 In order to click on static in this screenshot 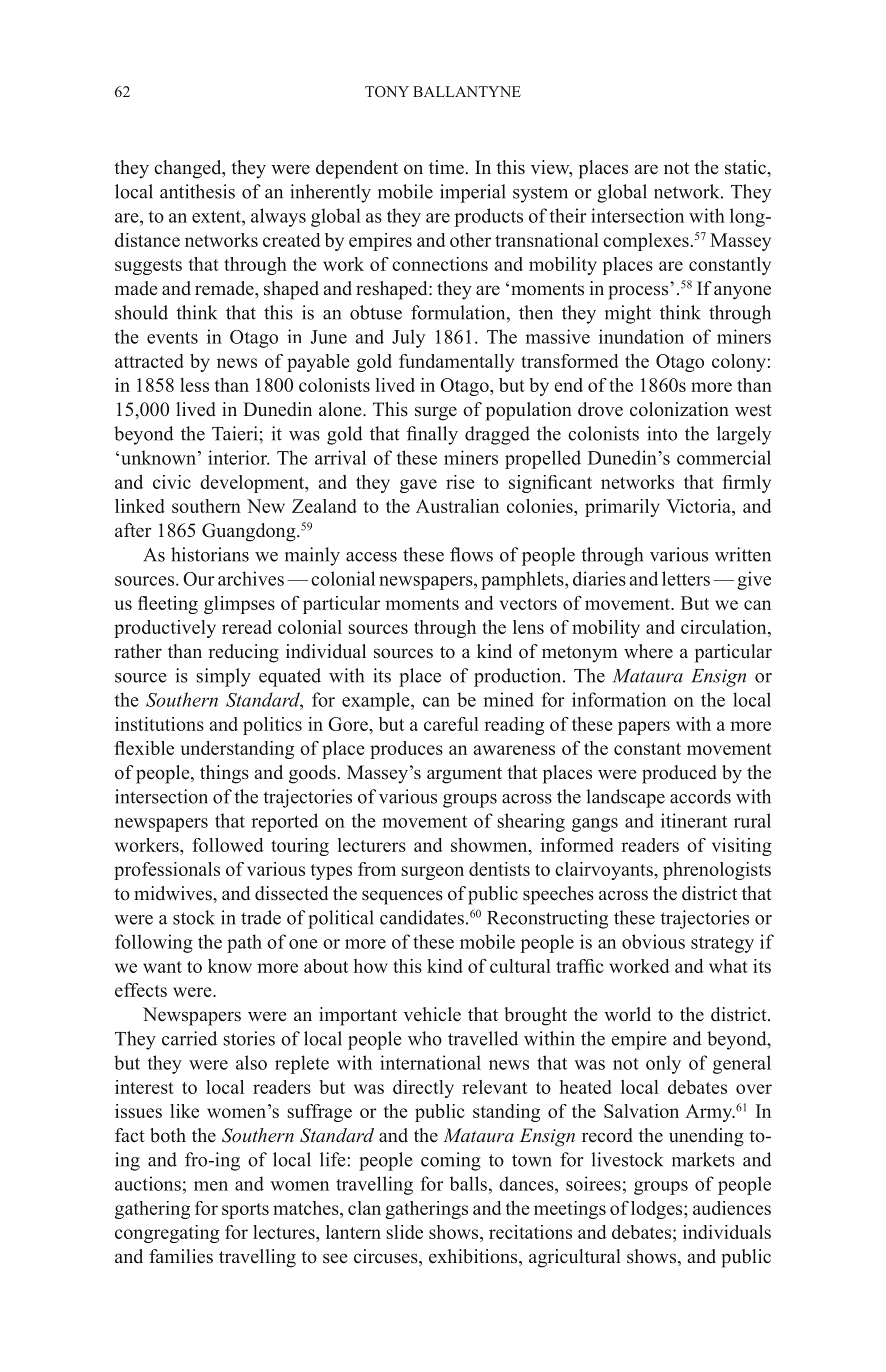, I will do `click(746, 167)`.
